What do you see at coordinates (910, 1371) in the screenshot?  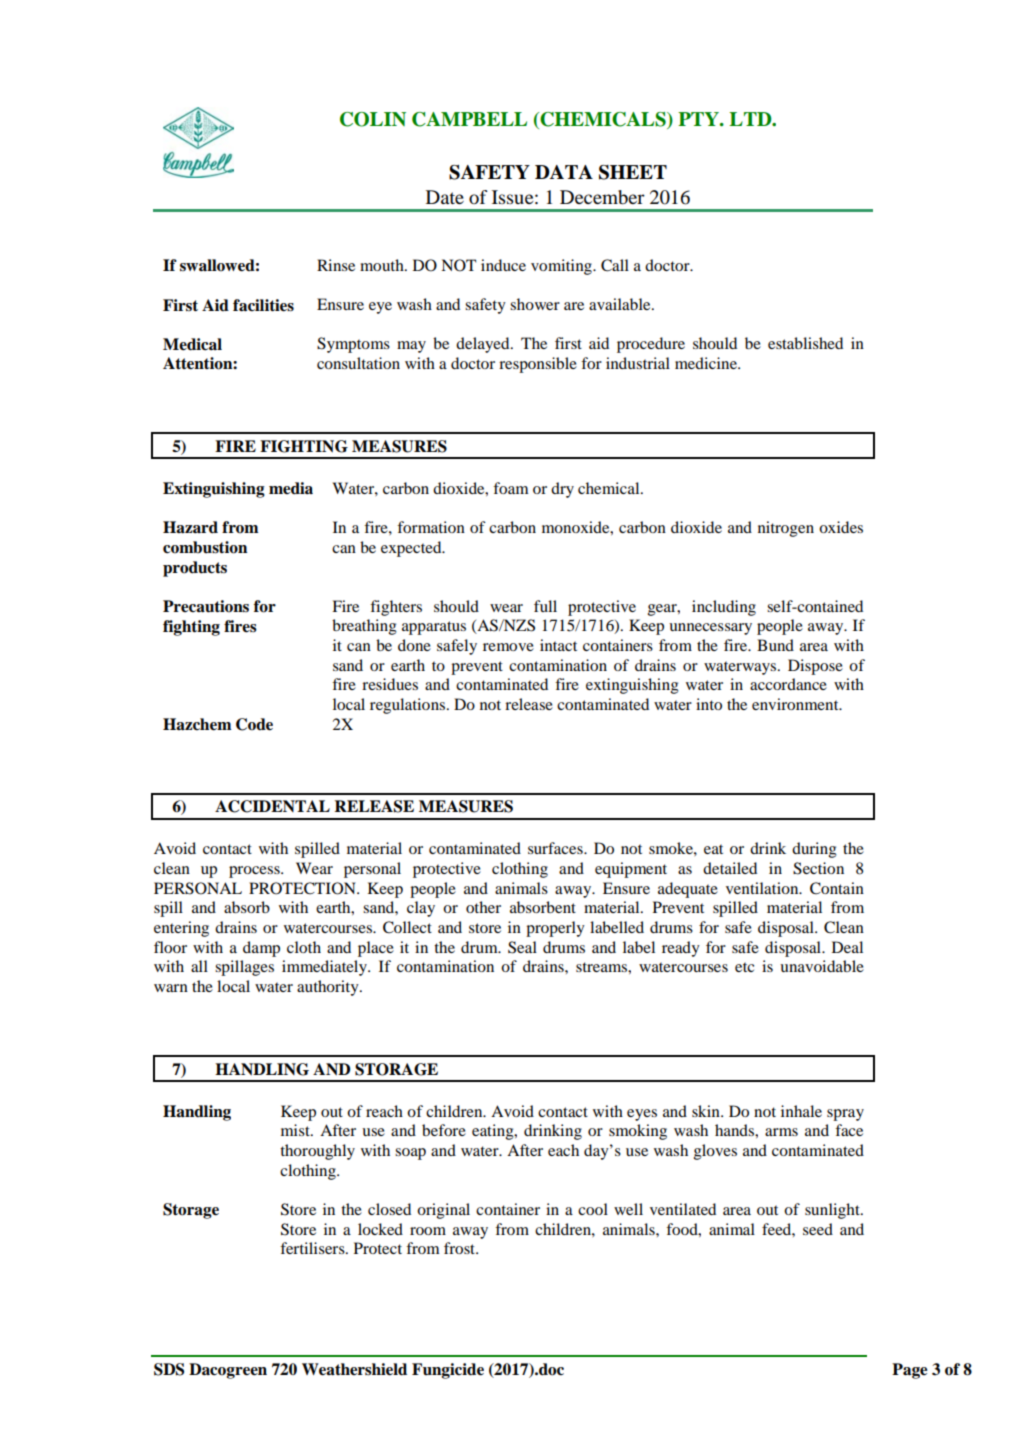 I see `Page` at bounding box center [910, 1371].
